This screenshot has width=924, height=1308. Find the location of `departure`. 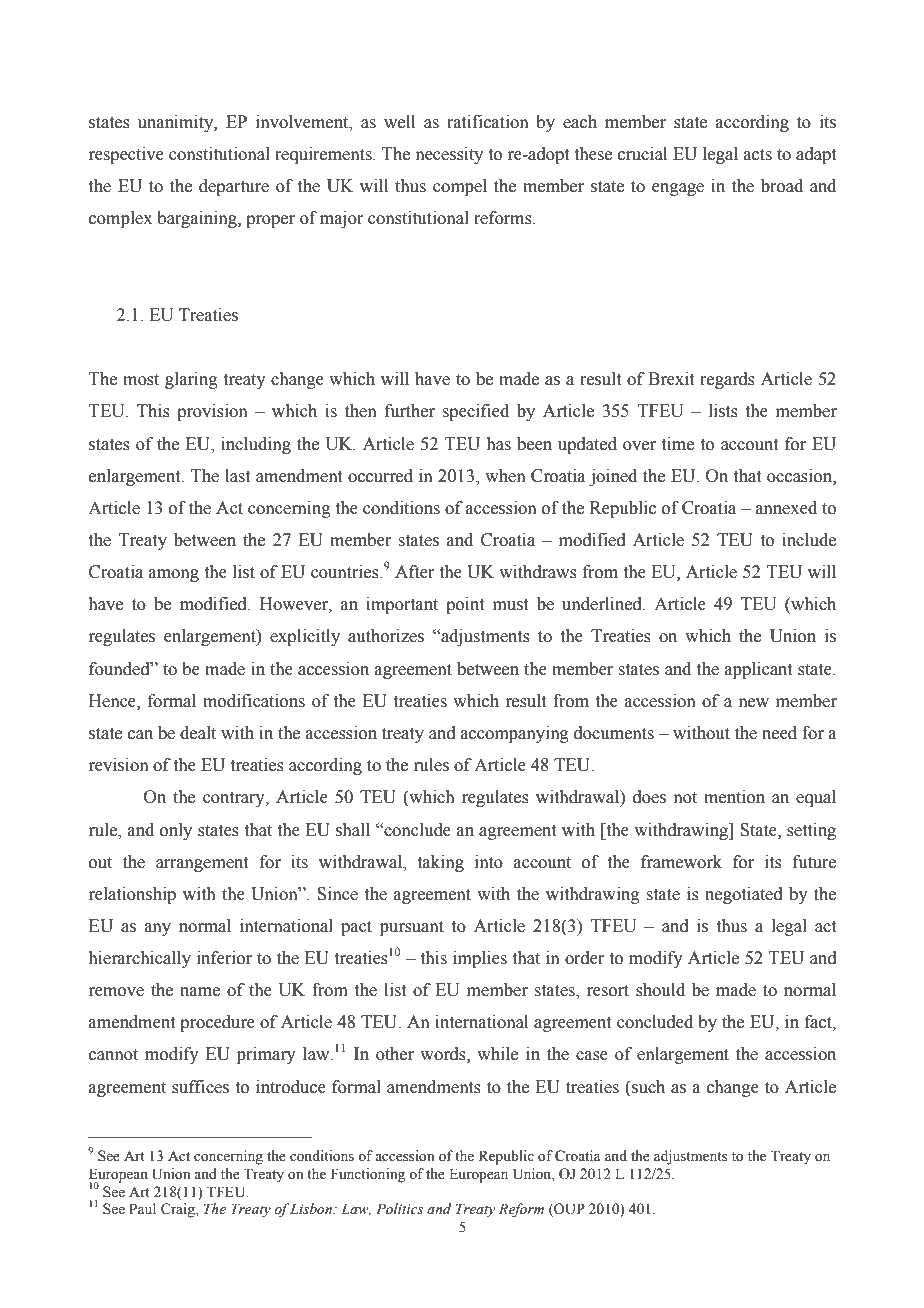

departure is located at coordinates (234, 187).
